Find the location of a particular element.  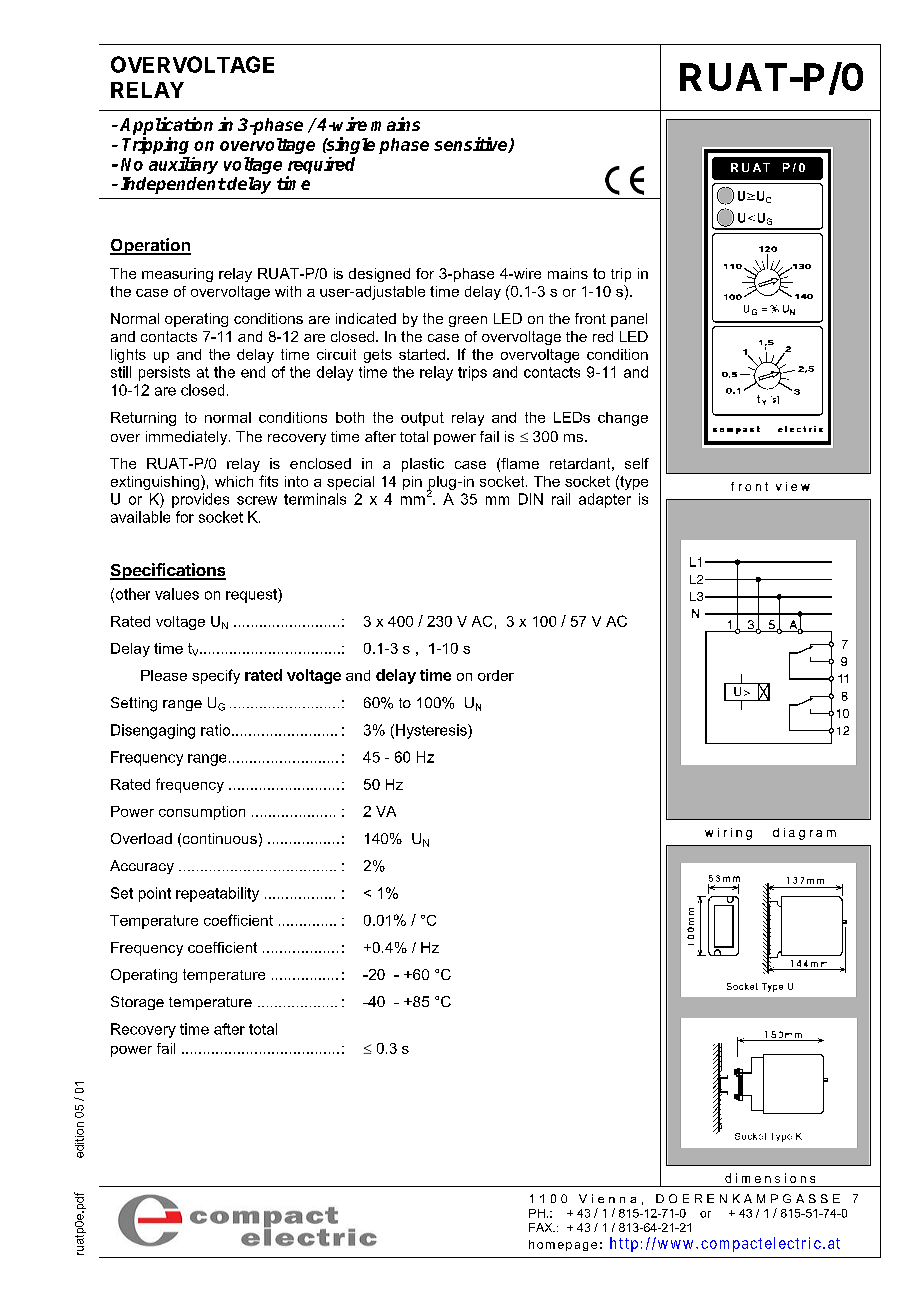

front is located at coordinates (590, 318).
